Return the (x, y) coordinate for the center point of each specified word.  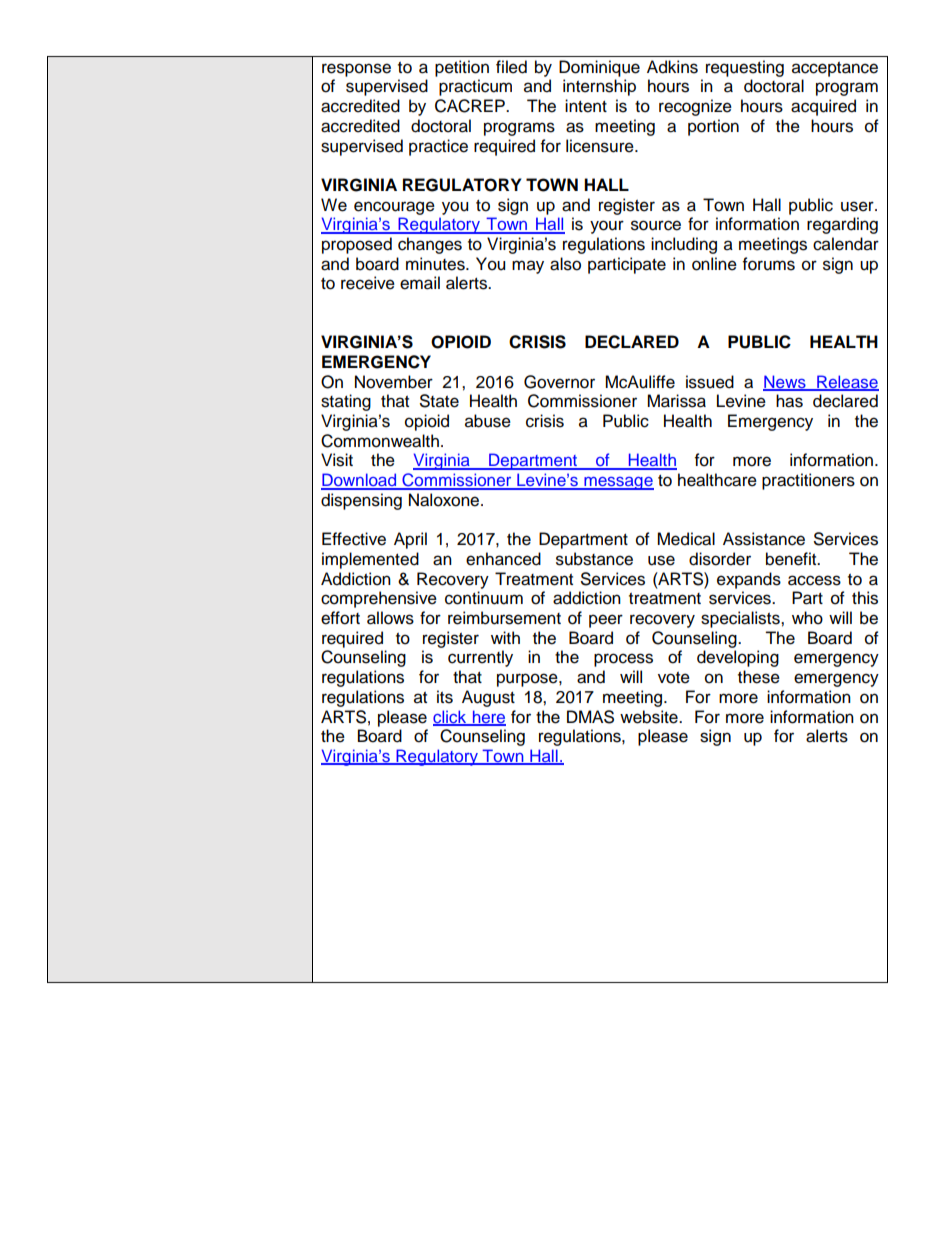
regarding (842, 225)
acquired (823, 107)
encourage (394, 208)
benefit (792, 559)
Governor (559, 382)
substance (594, 559)
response (356, 70)
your (607, 227)
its (445, 697)
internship (599, 87)
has (789, 401)
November (394, 382)
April (410, 540)
